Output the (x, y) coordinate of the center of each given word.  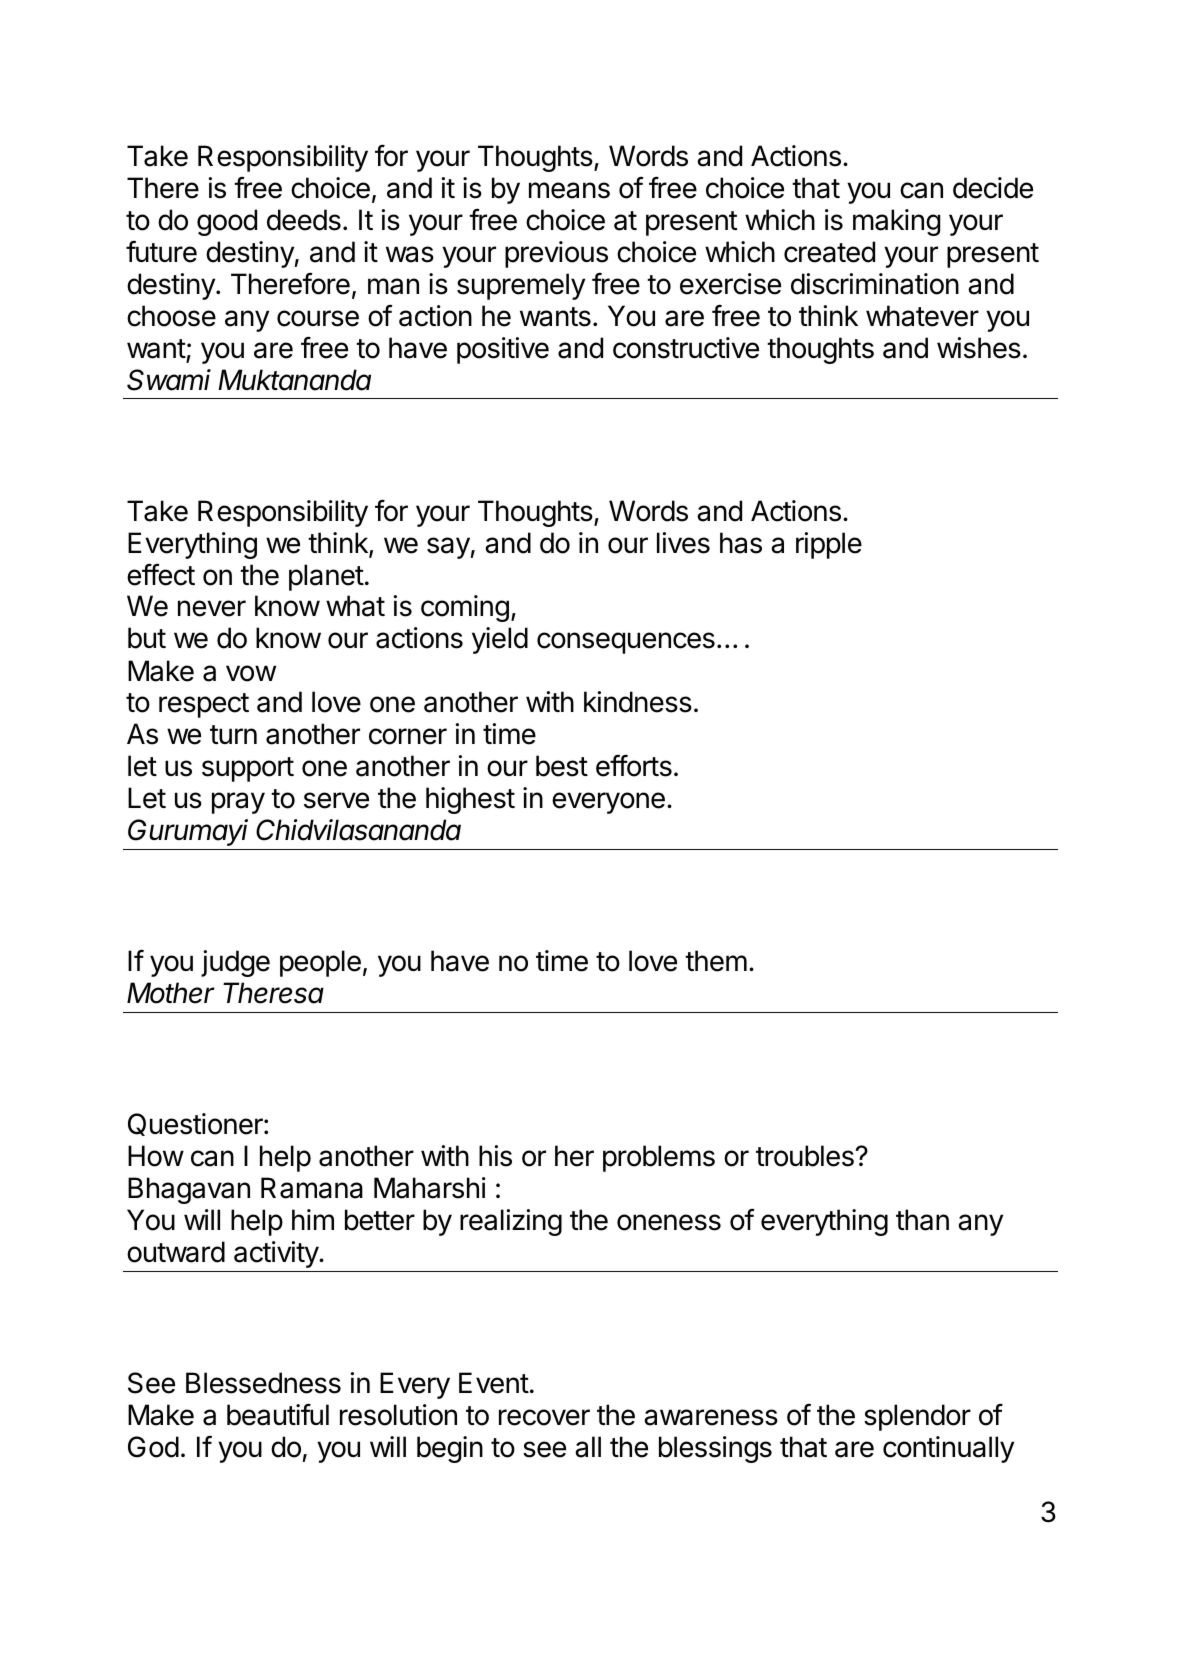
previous (556, 254)
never (212, 608)
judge (235, 963)
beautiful (278, 1414)
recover (544, 1417)
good (227, 222)
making (896, 222)
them (716, 961)
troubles (806, 1156)
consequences (626, 643)
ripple (829, 545)
